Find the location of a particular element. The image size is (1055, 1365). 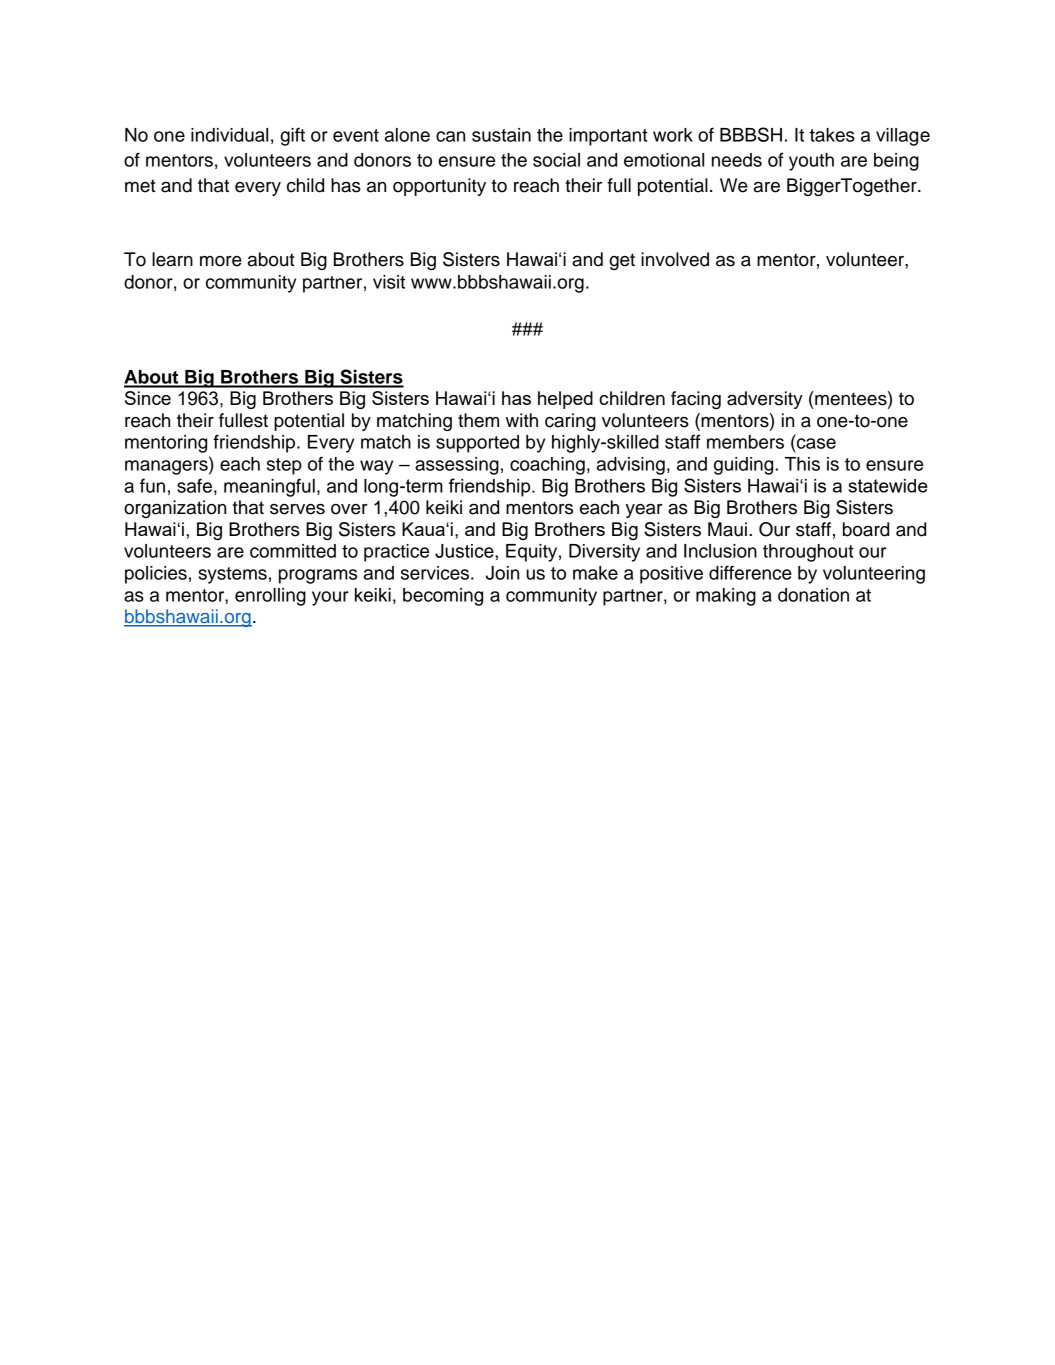

involved is located at coordinates (675, 259).
